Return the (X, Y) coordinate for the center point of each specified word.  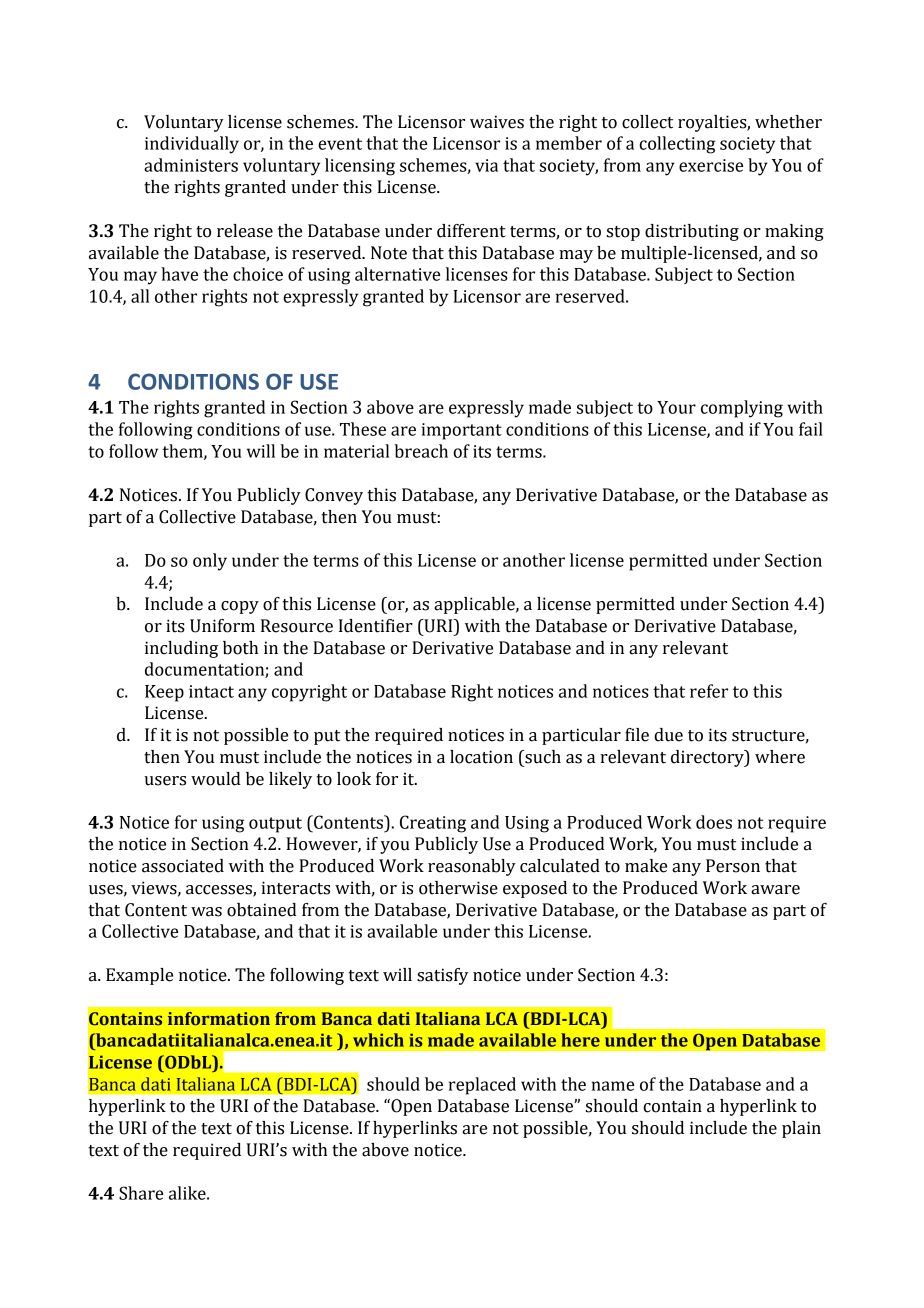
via (486, 165)
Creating (433, 824)
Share (141, 1193)
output (275, 825)
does (714, 822)
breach (421, 451)
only (210, 562)
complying (742, 409)
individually (192, 145)
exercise (711, 165)
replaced (482, 1086)
